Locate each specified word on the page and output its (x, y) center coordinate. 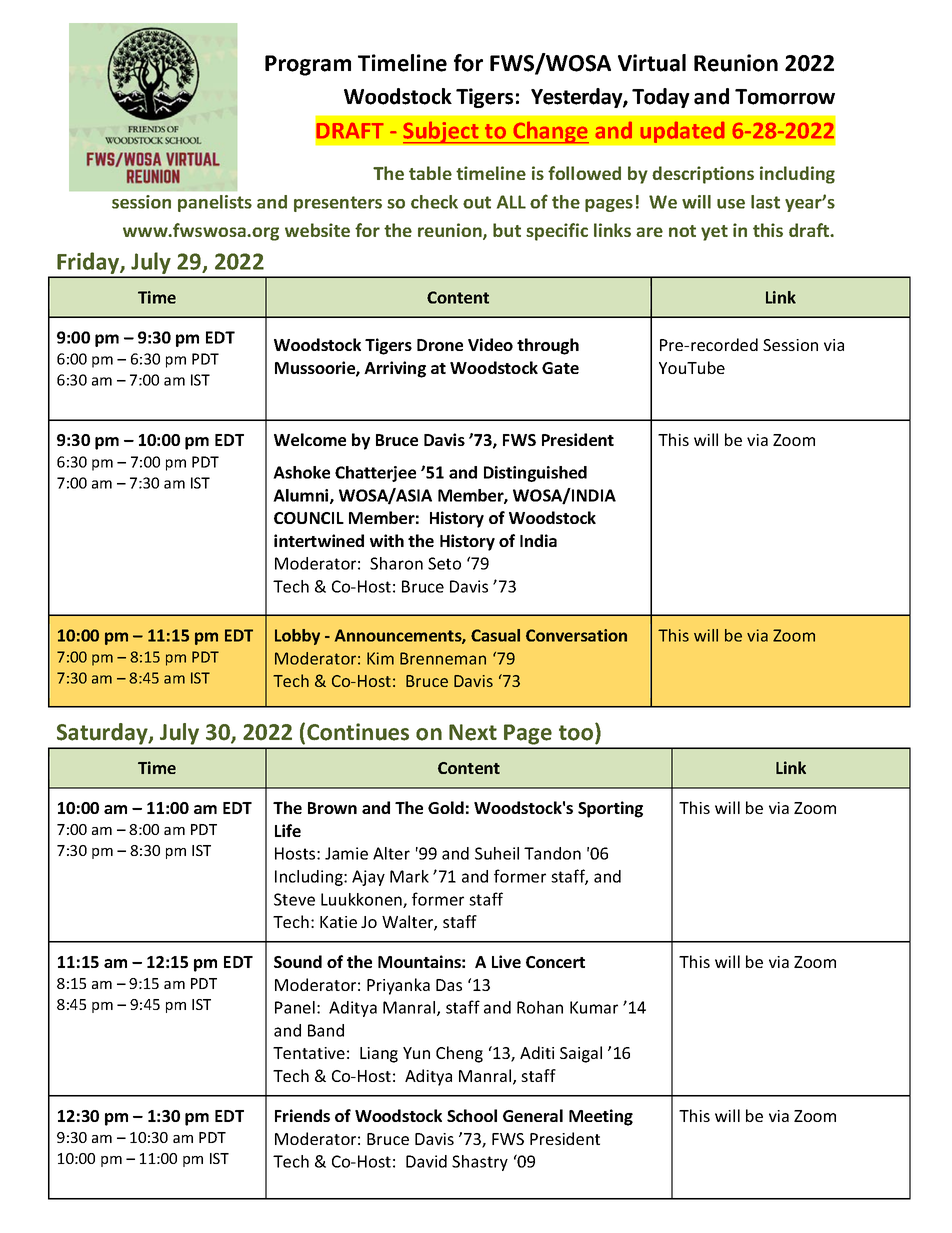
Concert (555, 962)
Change (550, 132)
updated (682, 132)
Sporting (610, 809)
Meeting (601, 1117)
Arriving (395, 369)
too (576, 733)
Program (308, 65)
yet (714, 233)
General (533, 1115)
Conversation (576, 635)
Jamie (346, 853)
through (548, 346)
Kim (380, 658)
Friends (302, 1115)
